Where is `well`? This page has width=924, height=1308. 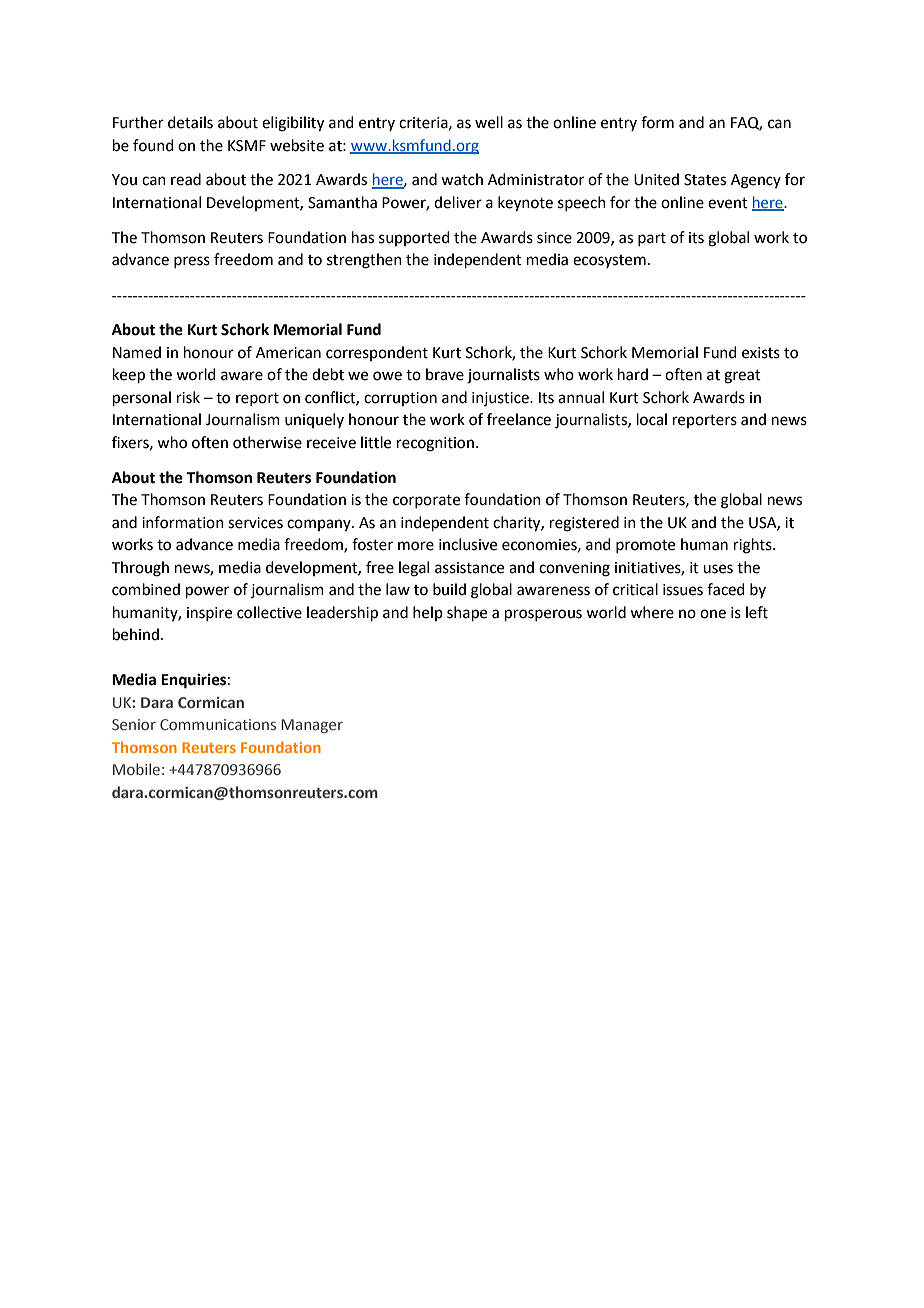
well is located at coordinates (489, 122).
